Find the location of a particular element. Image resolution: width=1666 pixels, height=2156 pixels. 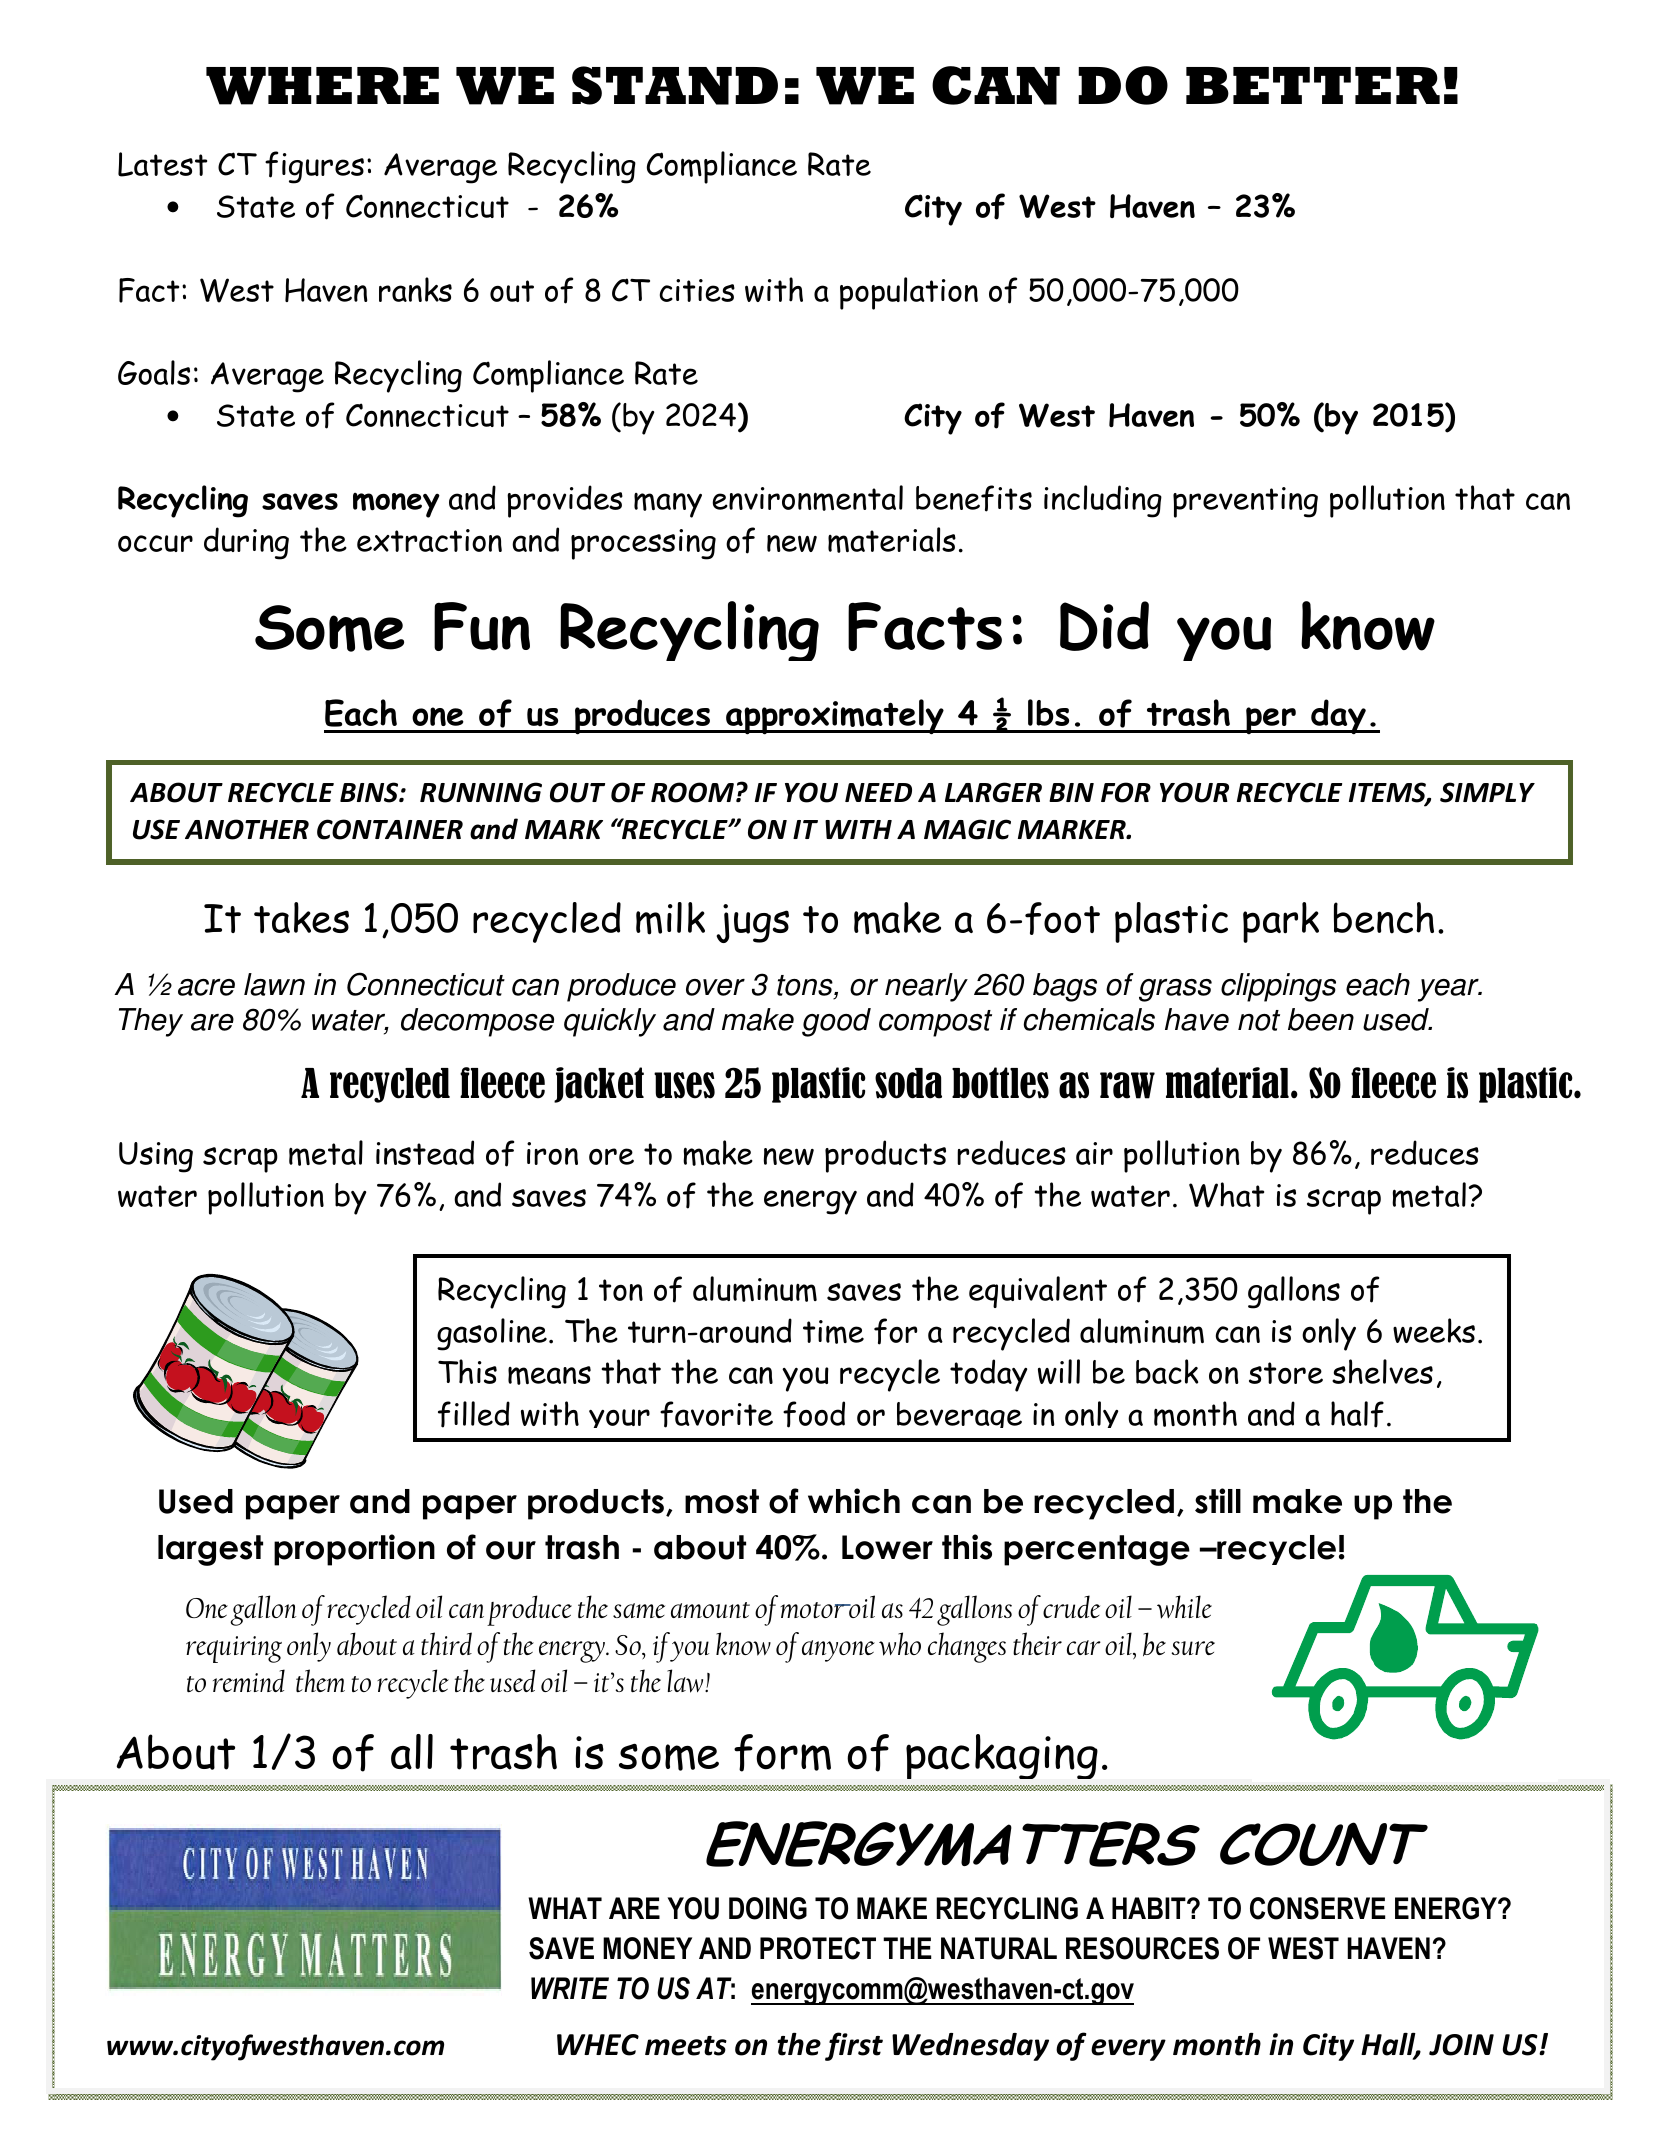

are is located at coordinates (212, 1022).
